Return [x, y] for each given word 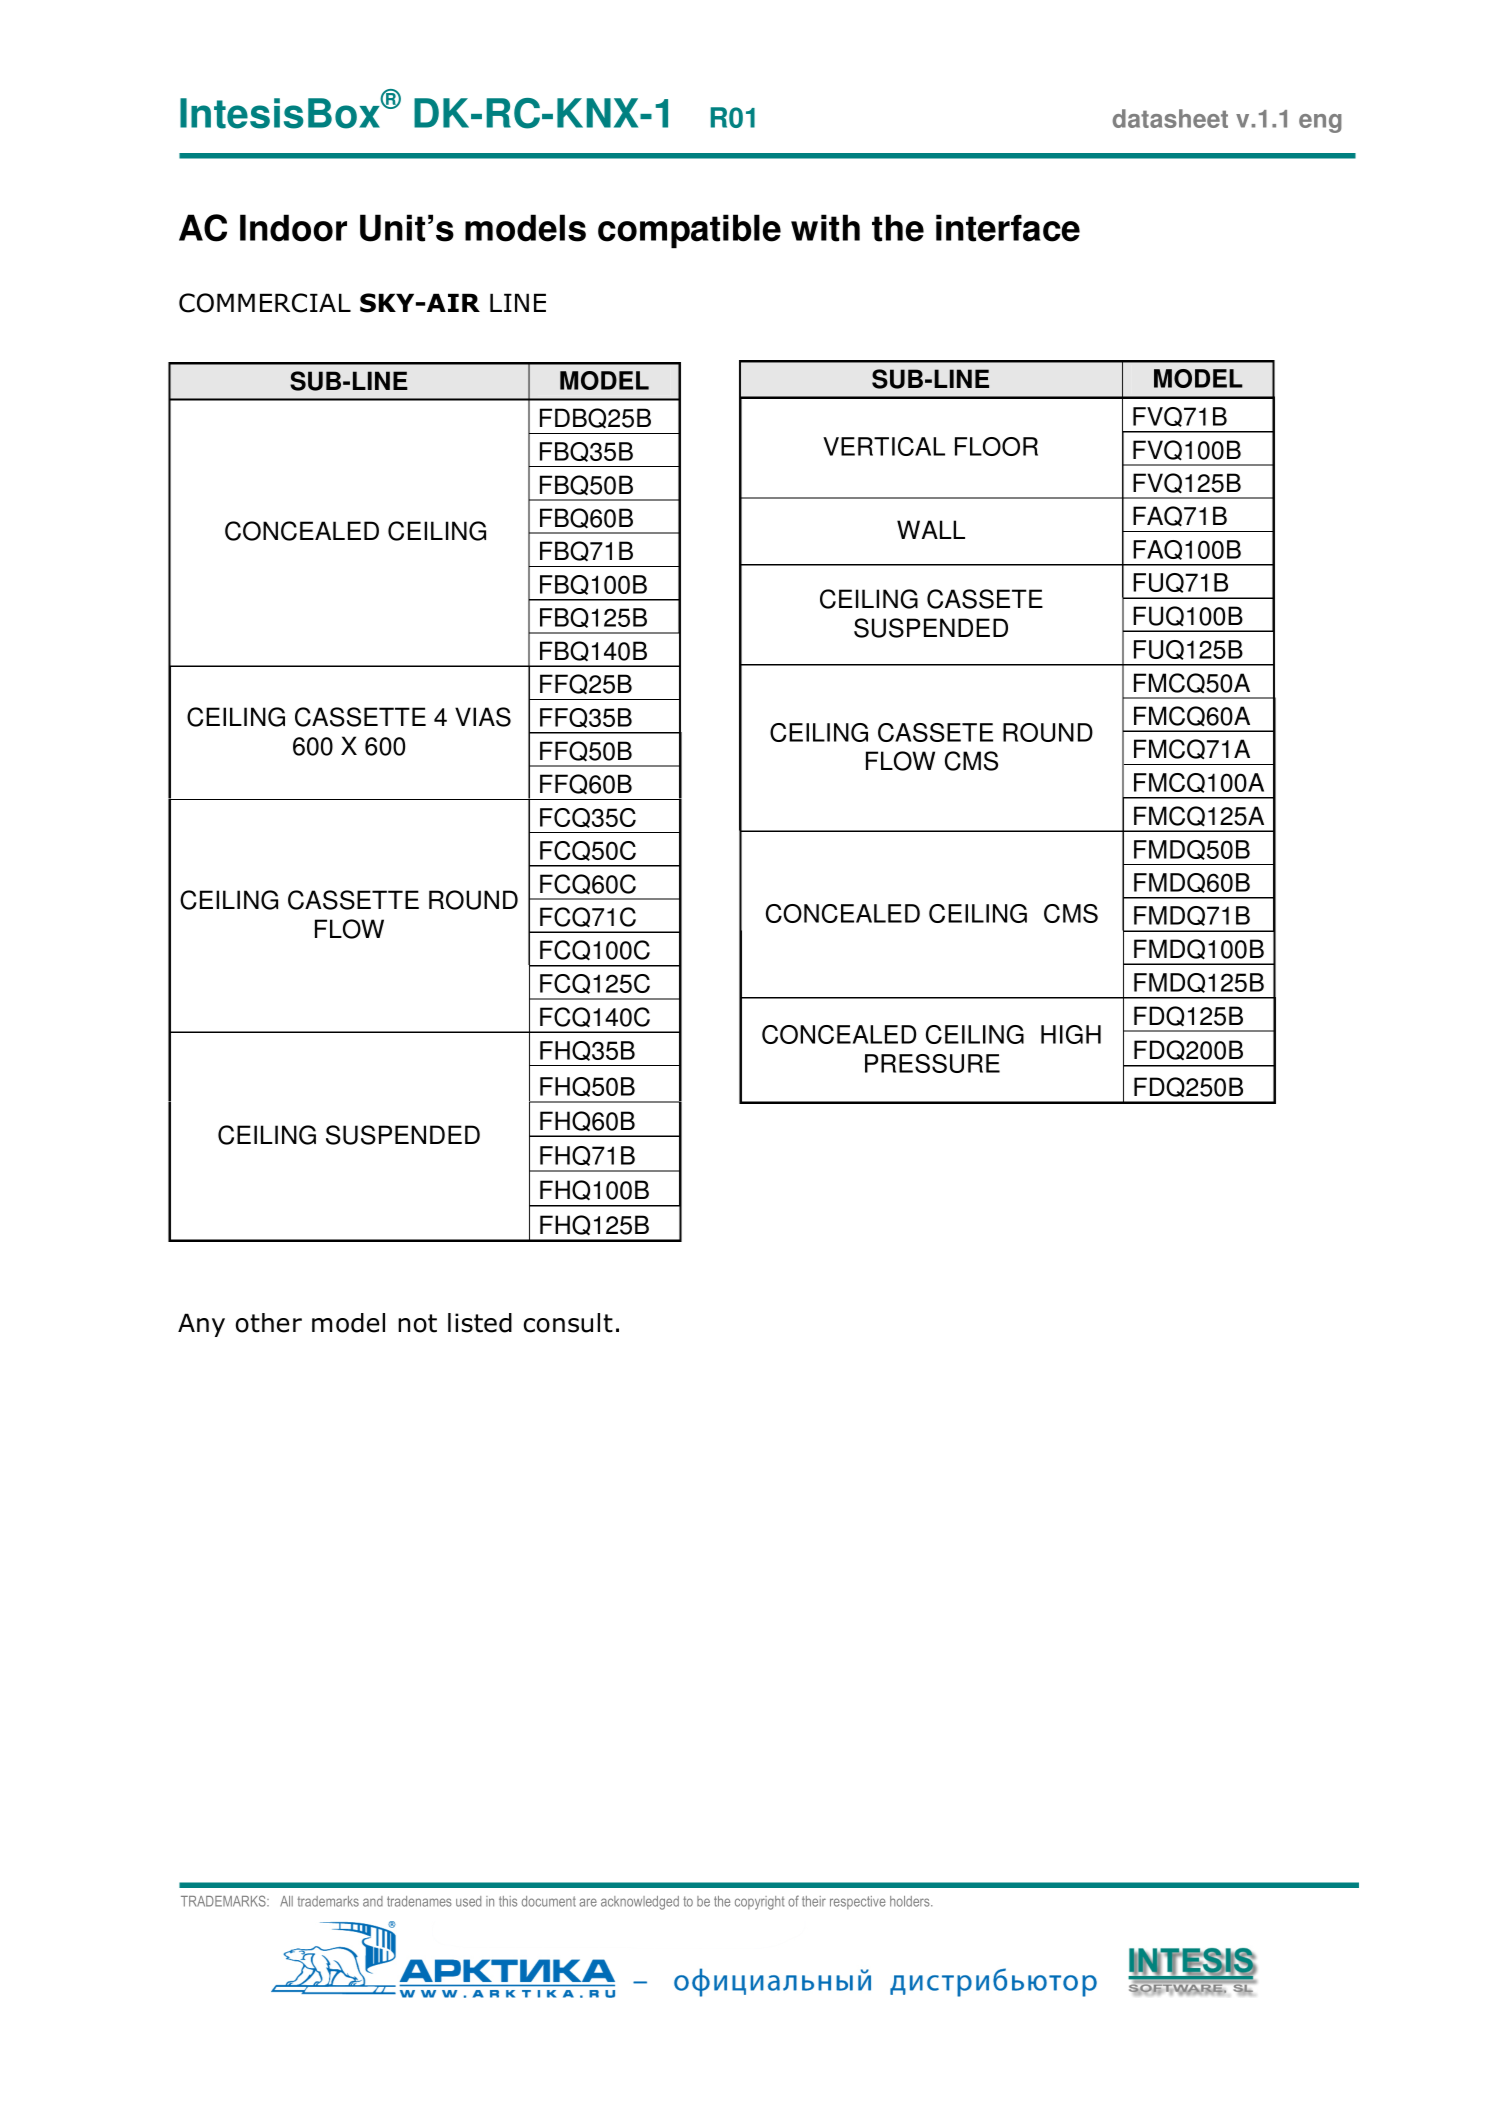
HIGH [1071, 1034]
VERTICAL [884, 446]
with [825, 228]
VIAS [483, 717]
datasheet [1170, 118]
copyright [759, 1903]
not [417, 1323]
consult [568, 1323]
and [373, 1901]
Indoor [293, 228]
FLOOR [996, 446]
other [269, 1323]
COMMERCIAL [265, 303]
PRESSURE [932, 1063]
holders [911, 1901]
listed [480, 1323]
